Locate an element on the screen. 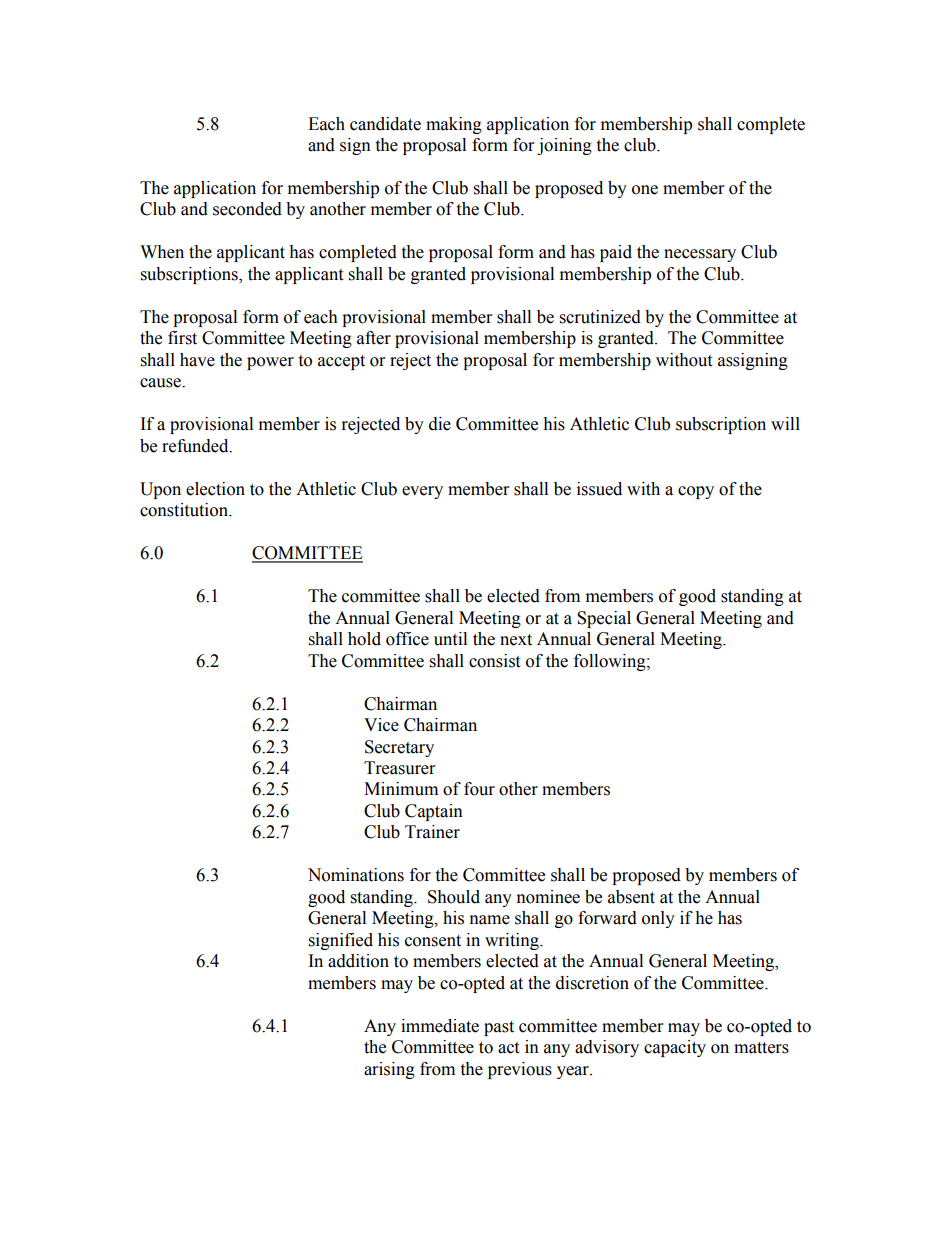  past is located at coordinates (499, 1028).
